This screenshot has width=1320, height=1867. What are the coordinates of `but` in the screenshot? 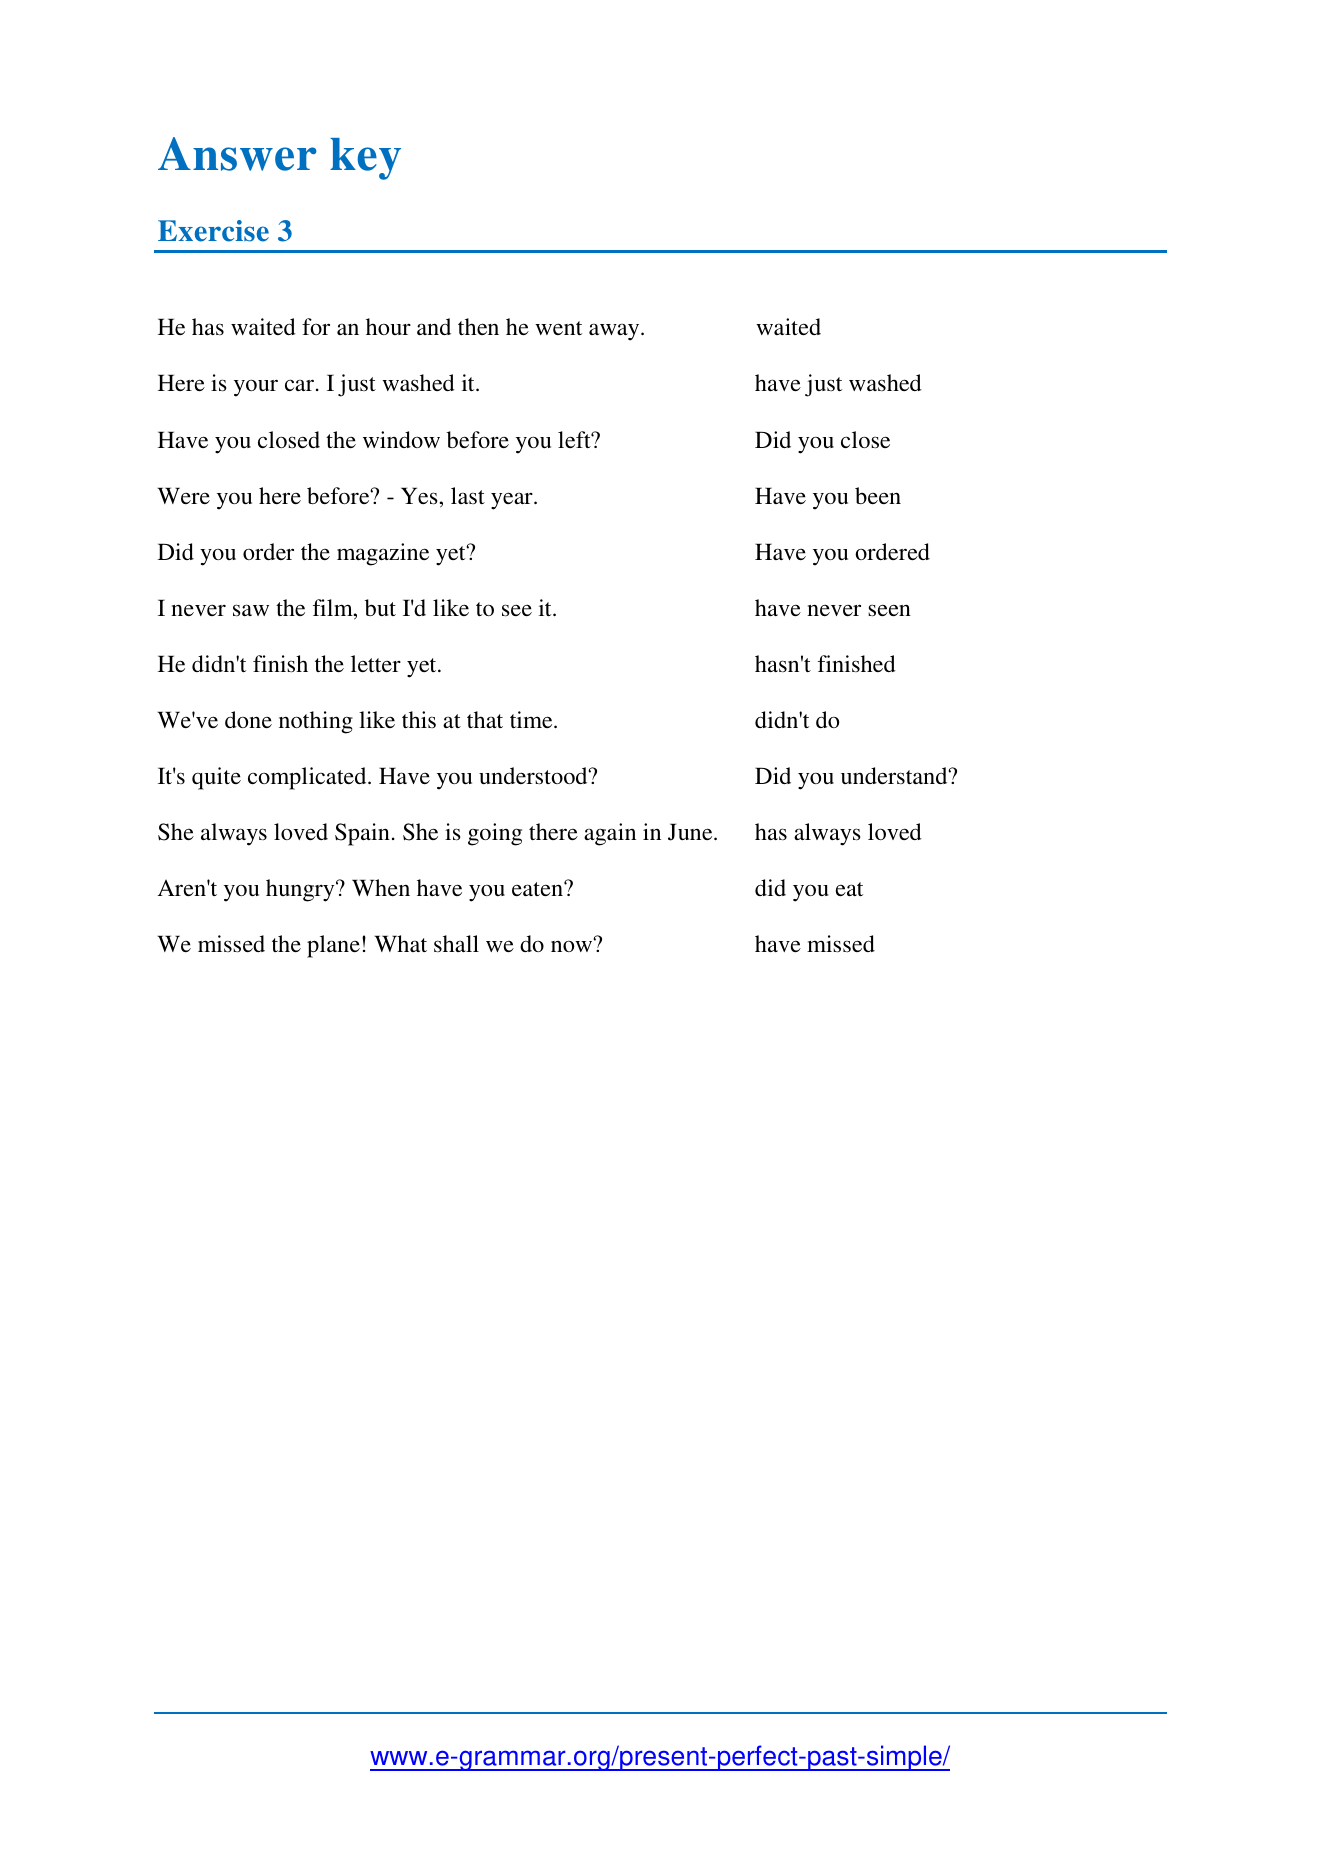 It's located at (380, 607).
